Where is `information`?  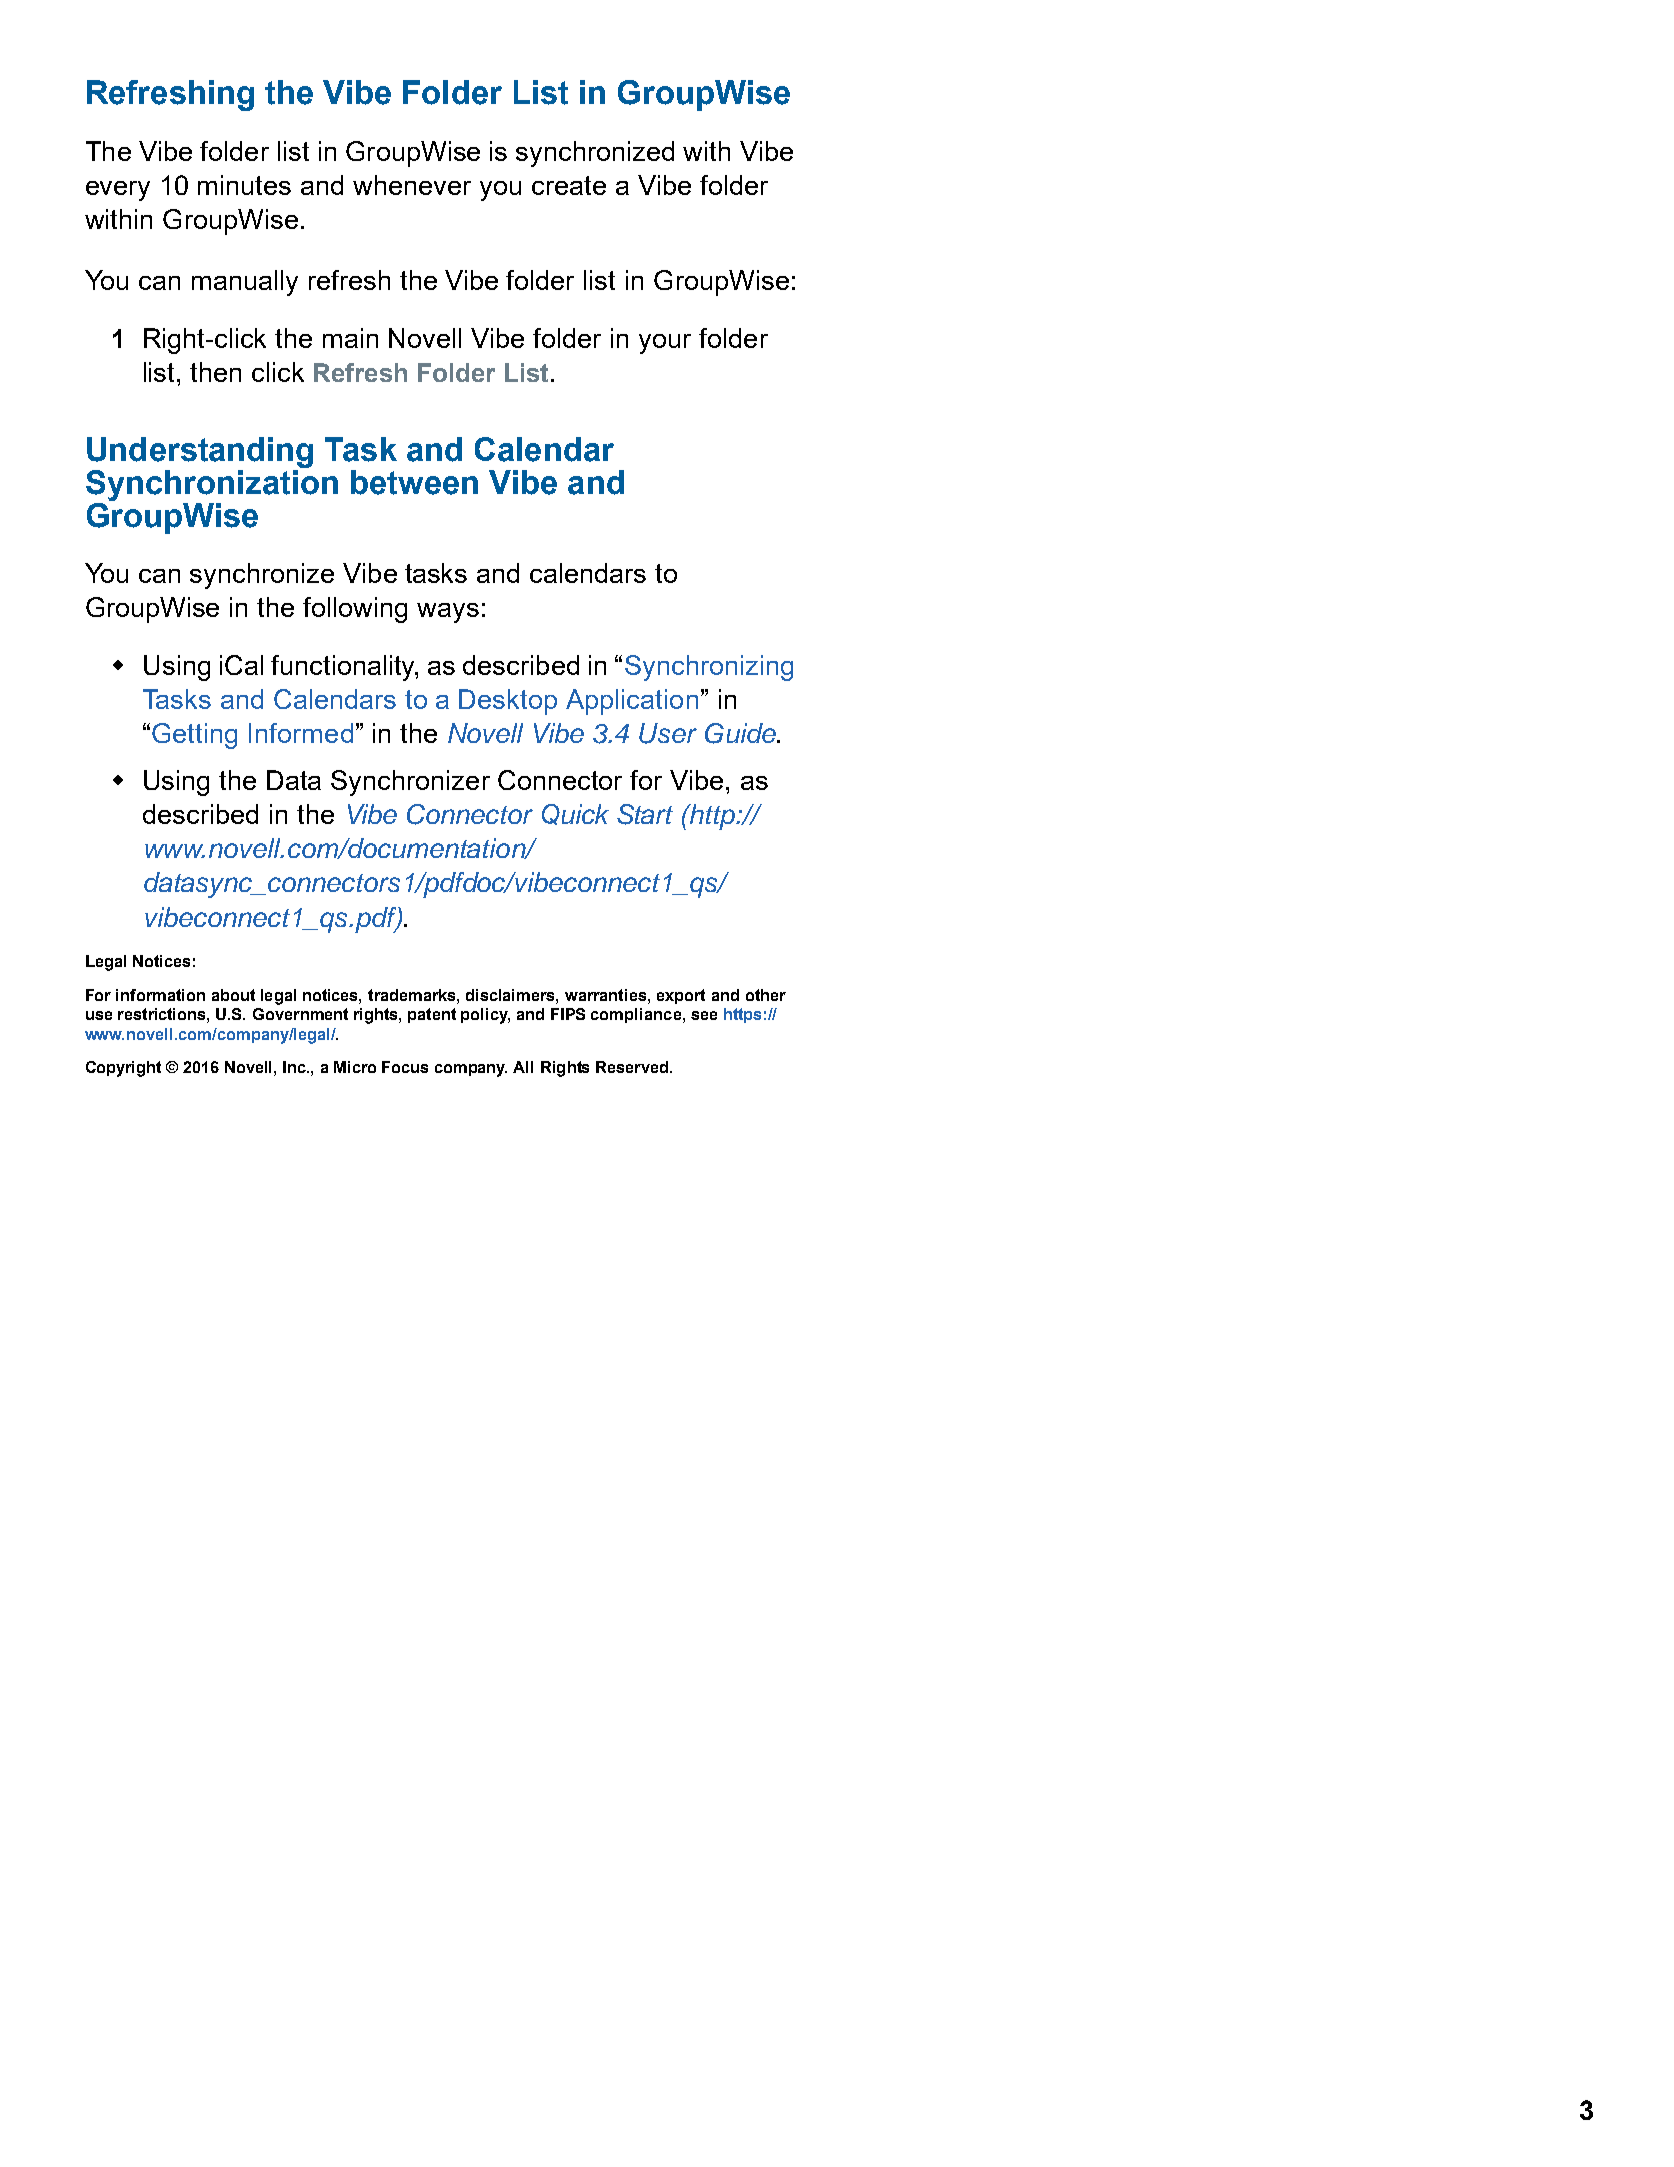 information is located at coordinates (160, 995).
